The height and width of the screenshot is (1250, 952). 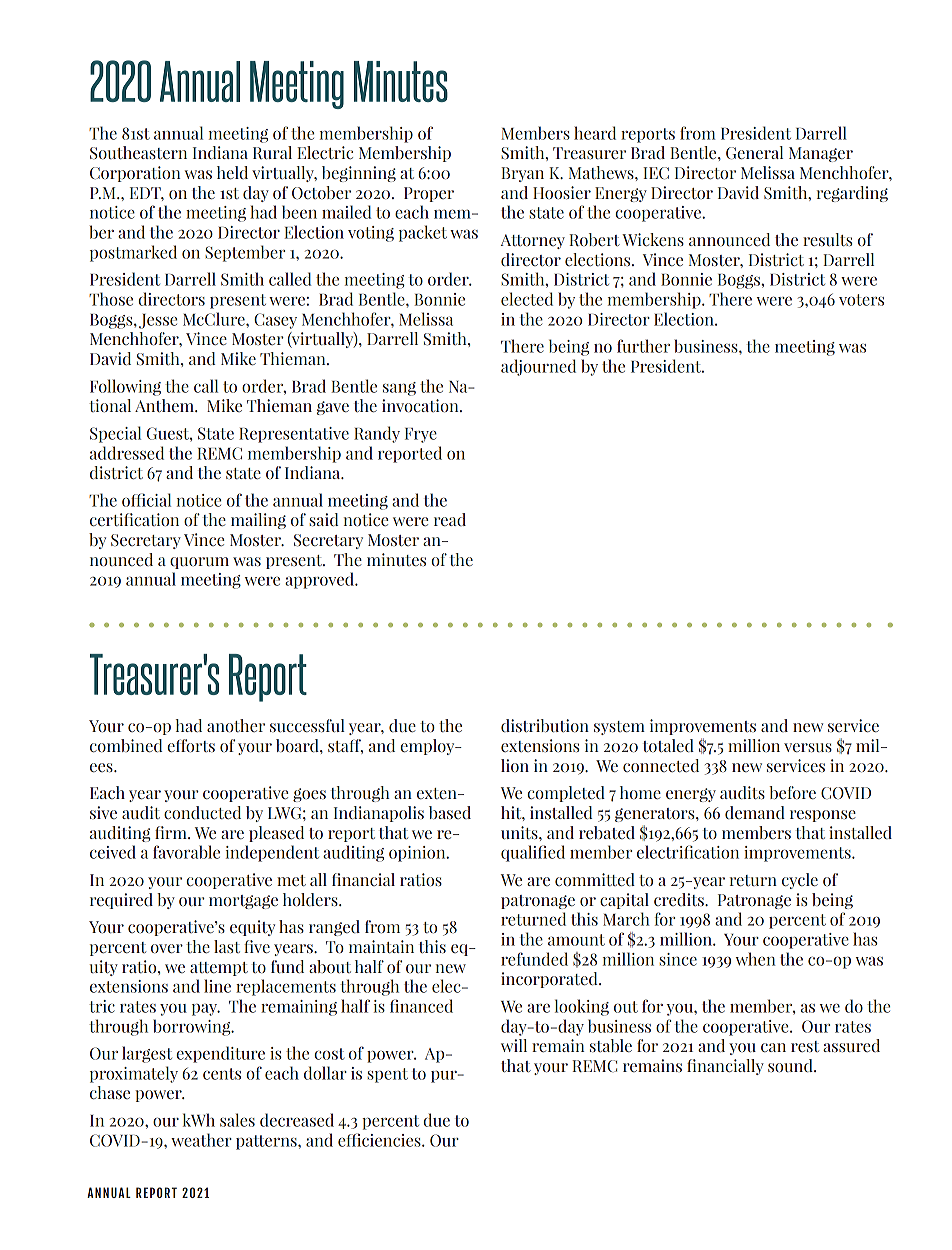 I want to click on held, so click(x=232, y=173).
